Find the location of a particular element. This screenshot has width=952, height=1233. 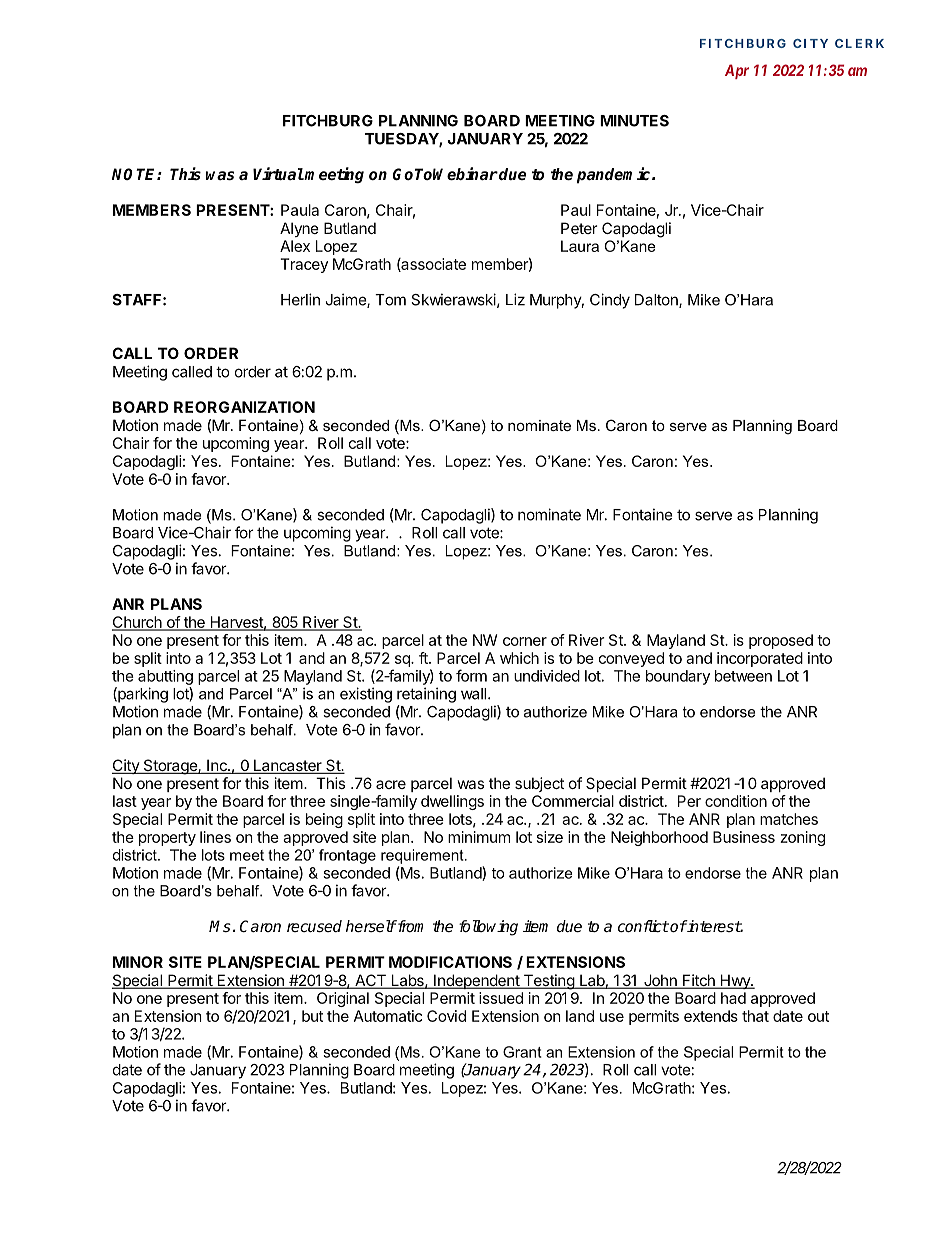

Alex is located at coordinates (295, 246).
